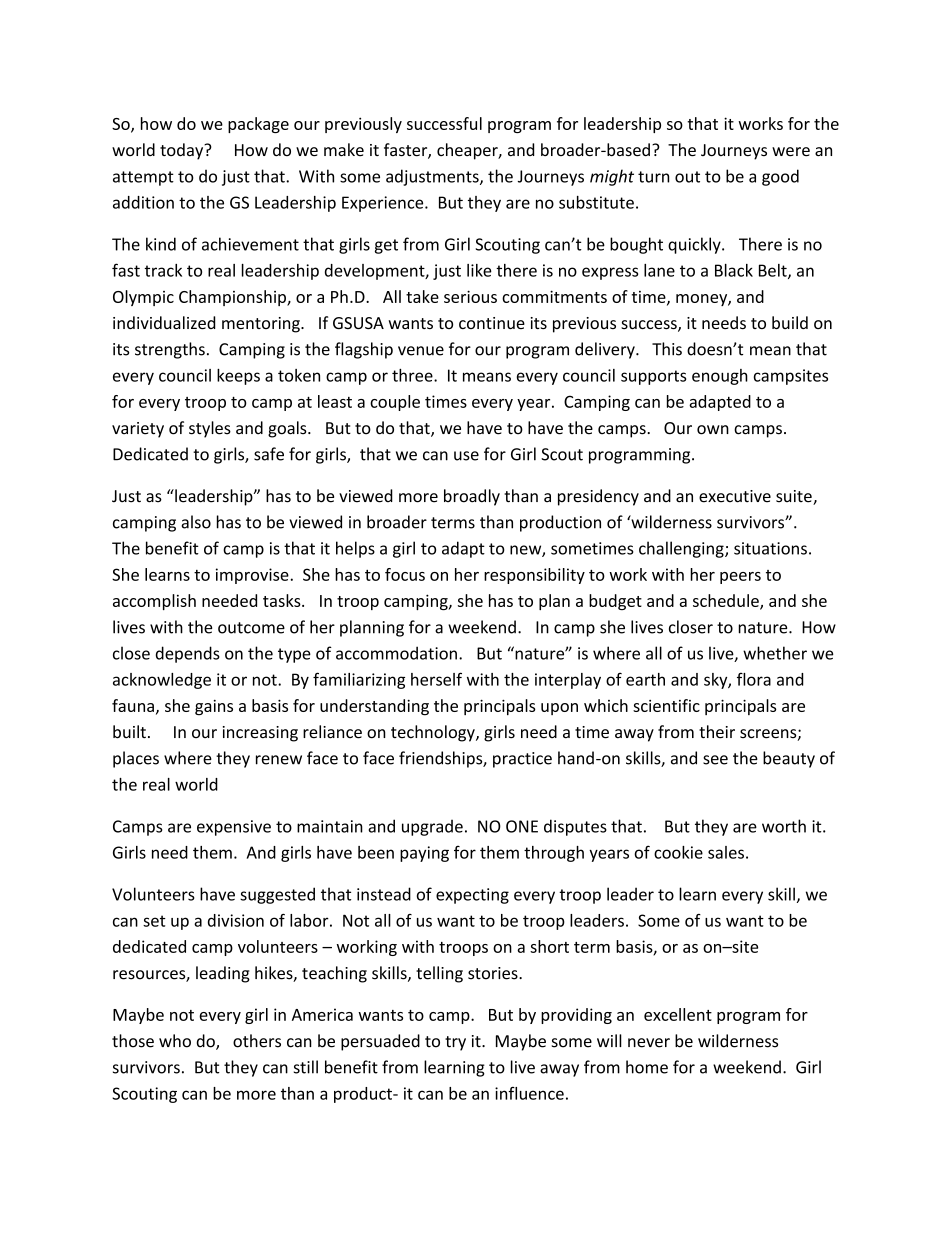  What do you see at coordinates (175, 1041) in the screenshot?
I see `who` at bounding box center [175, 1041].
